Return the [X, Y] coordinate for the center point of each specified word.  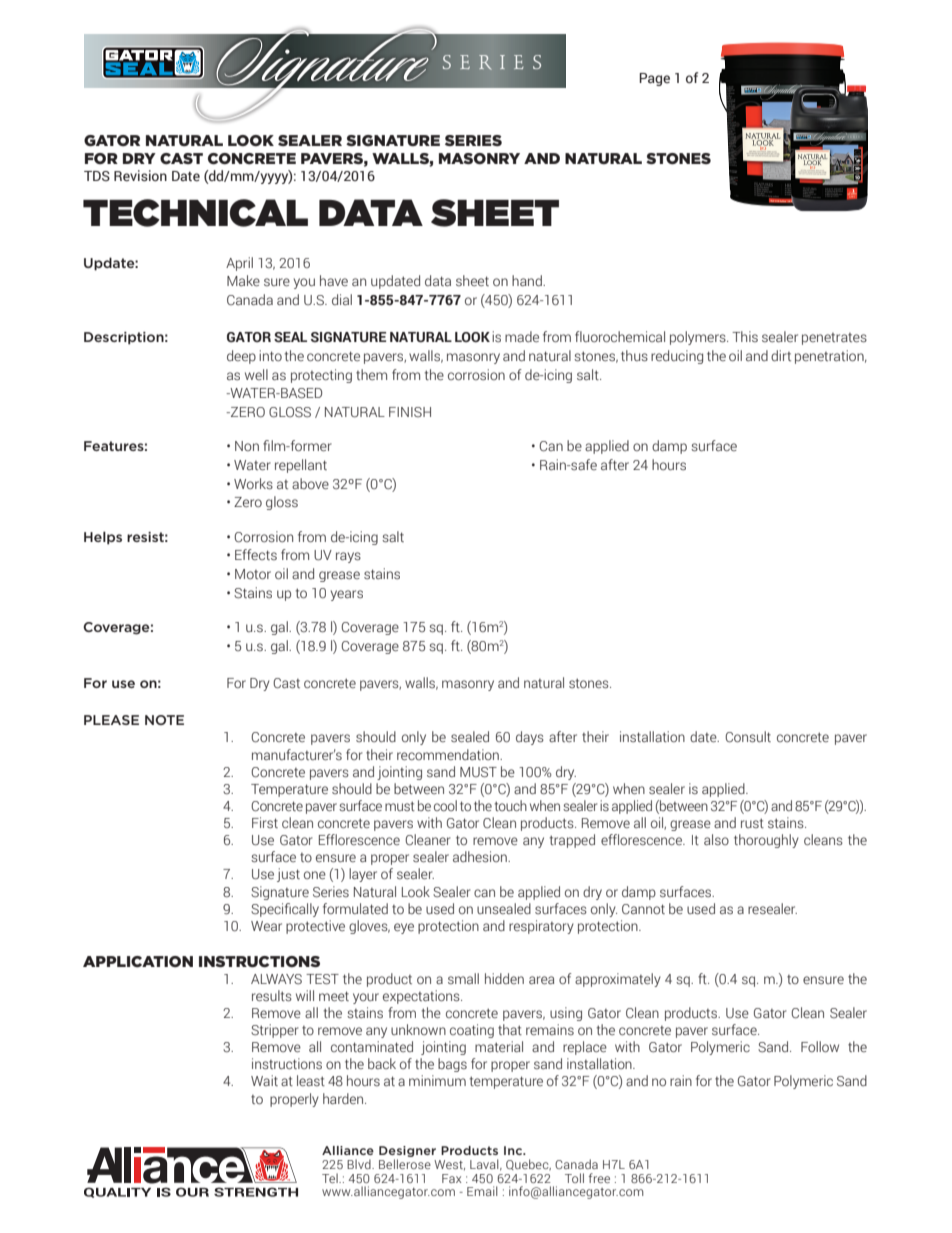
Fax [452, 1178]
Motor [253, 574]
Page [654, 79]
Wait [264, 1080]
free [599, 1178]
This [745, 336]
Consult [748, 737]
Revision [140, 176]
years [347, 595]
